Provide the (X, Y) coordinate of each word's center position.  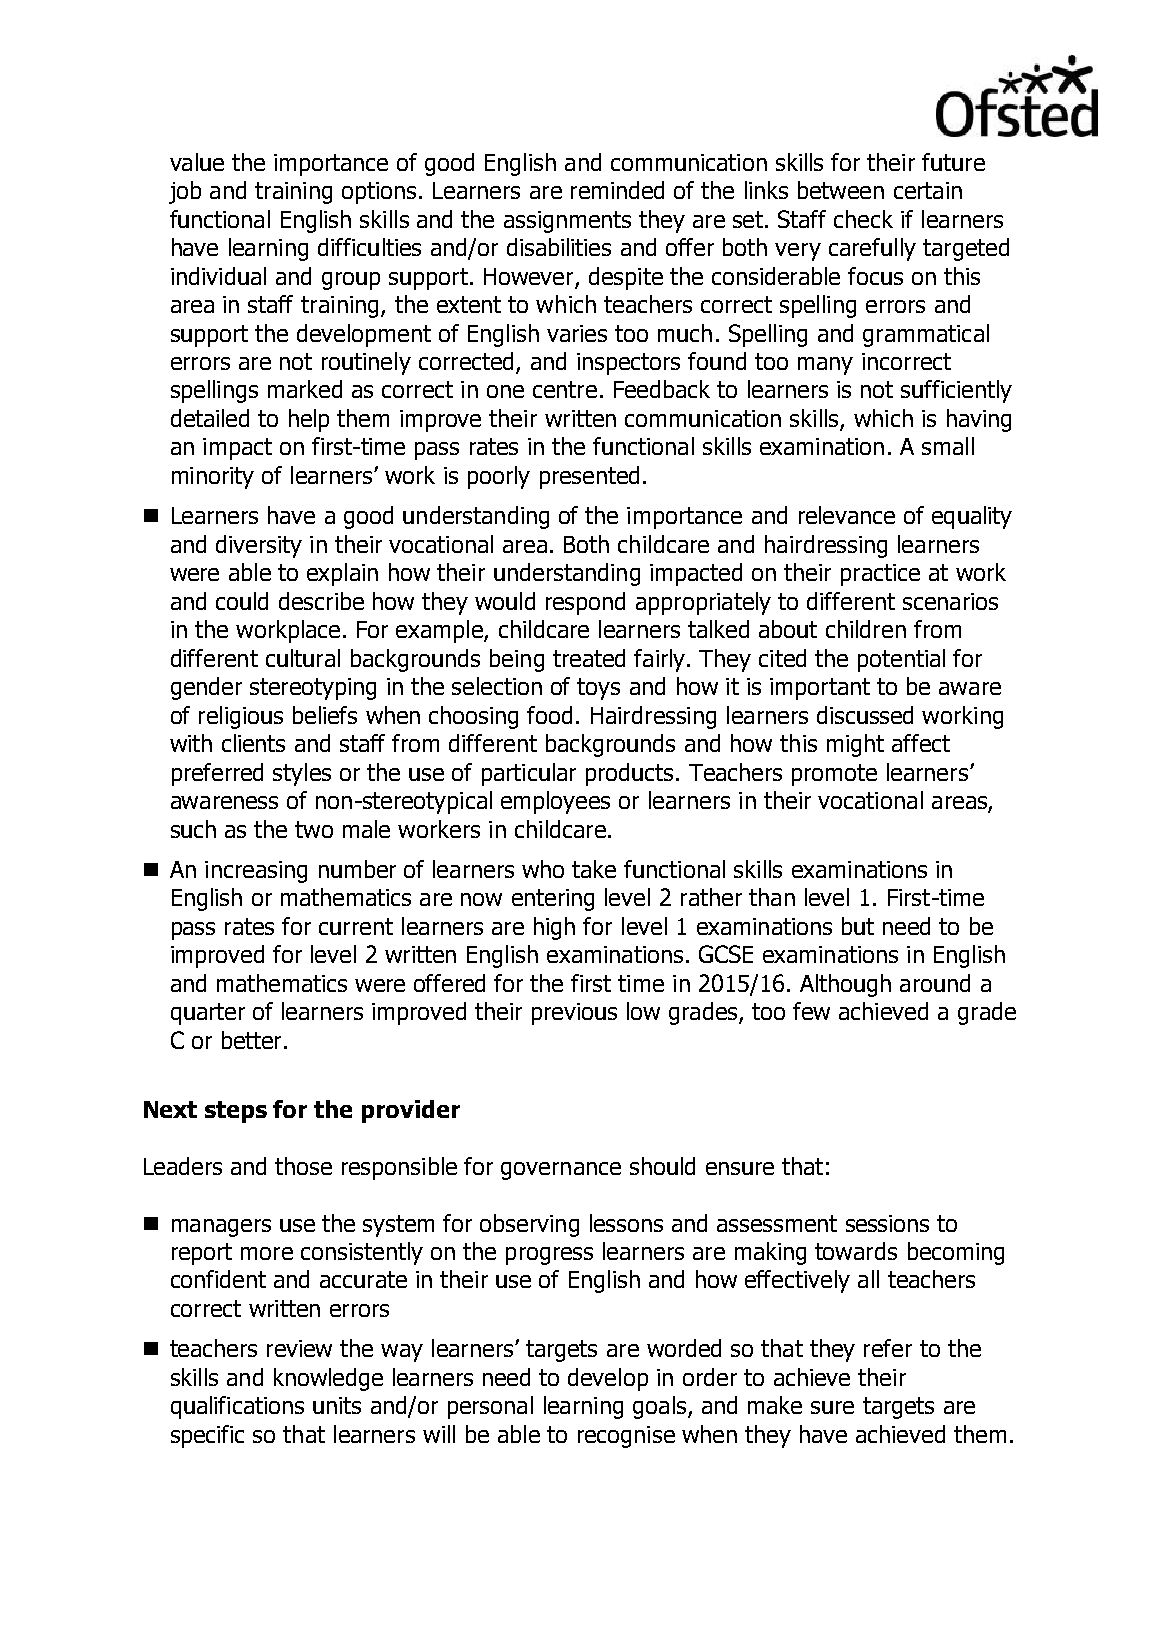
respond (585, 603)
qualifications (237, 1407)
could (242, 601)
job (185, 192)
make (775, 1405)
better (251, 1040)
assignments (567, 222)
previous (574, 1014)
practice (880, 575)
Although (845, 985)
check (863, 219)
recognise (626, 1437)
